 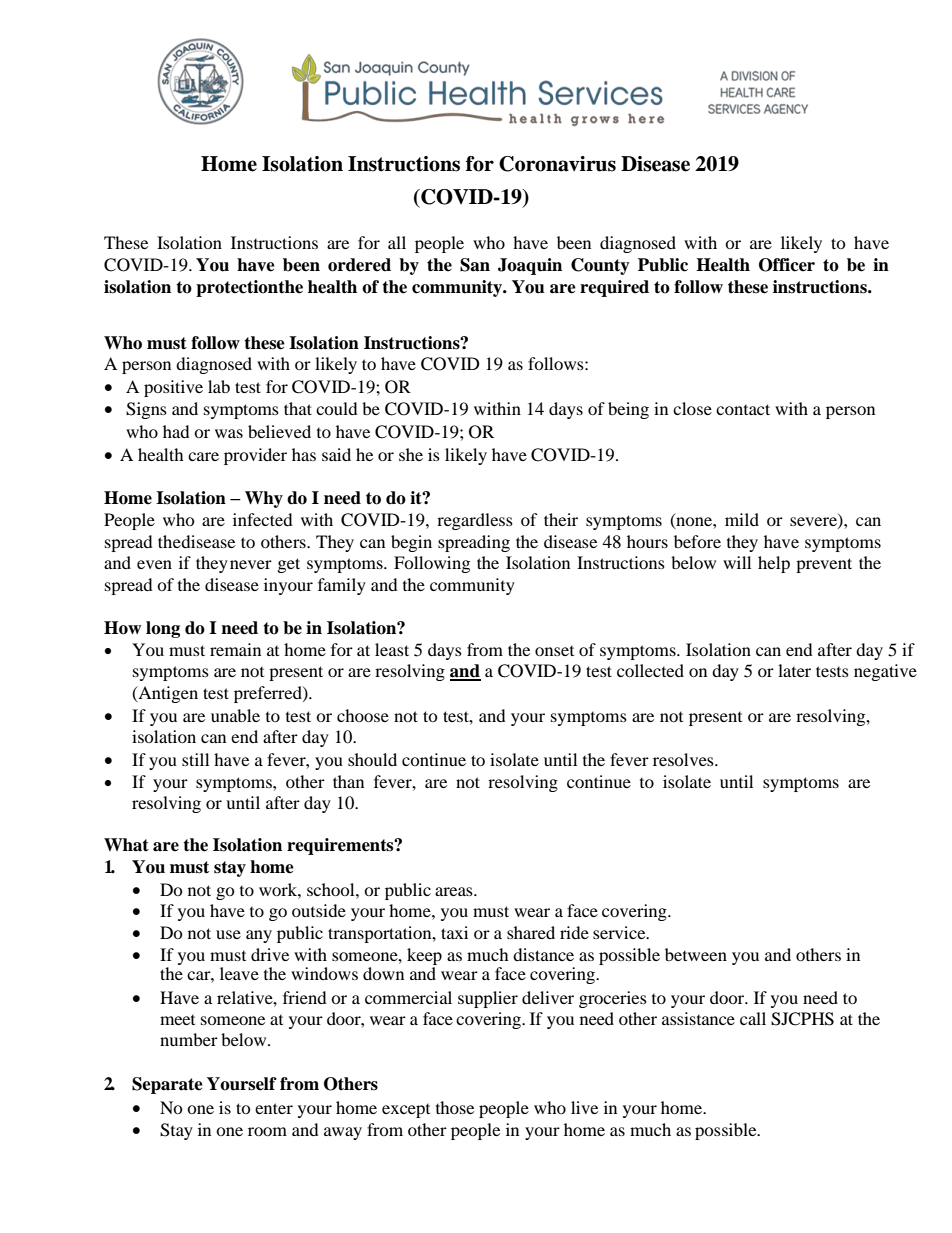 I want to click on lab, so click(x=219, y=386).
